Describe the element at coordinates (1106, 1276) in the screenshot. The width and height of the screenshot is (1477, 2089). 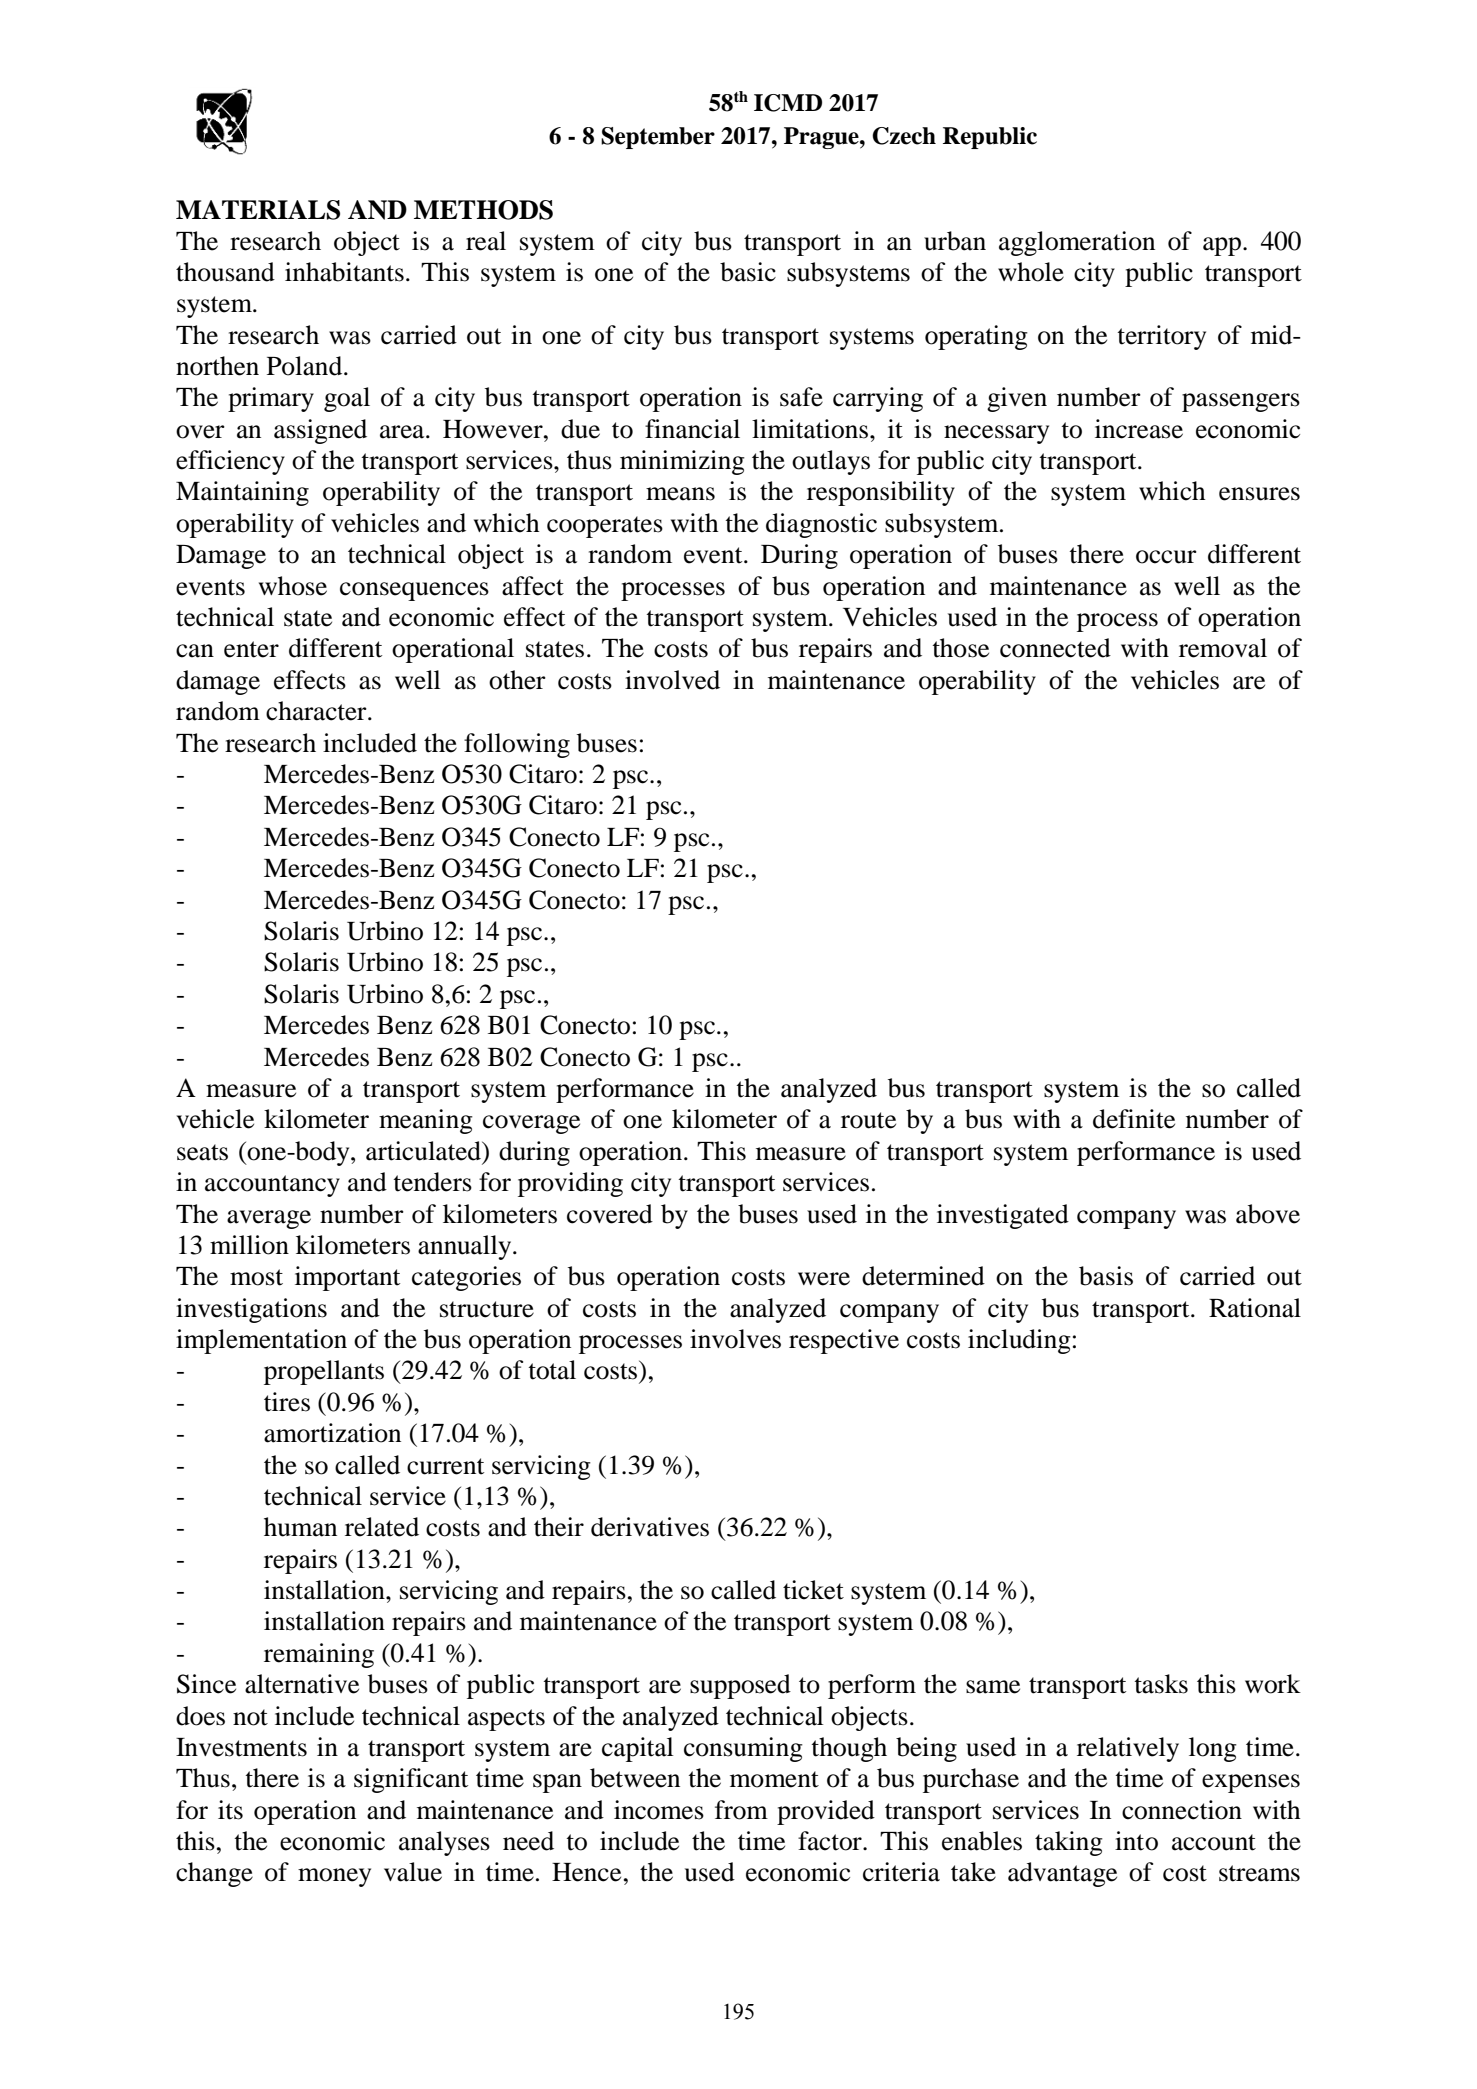
I see `basis` at that location.
